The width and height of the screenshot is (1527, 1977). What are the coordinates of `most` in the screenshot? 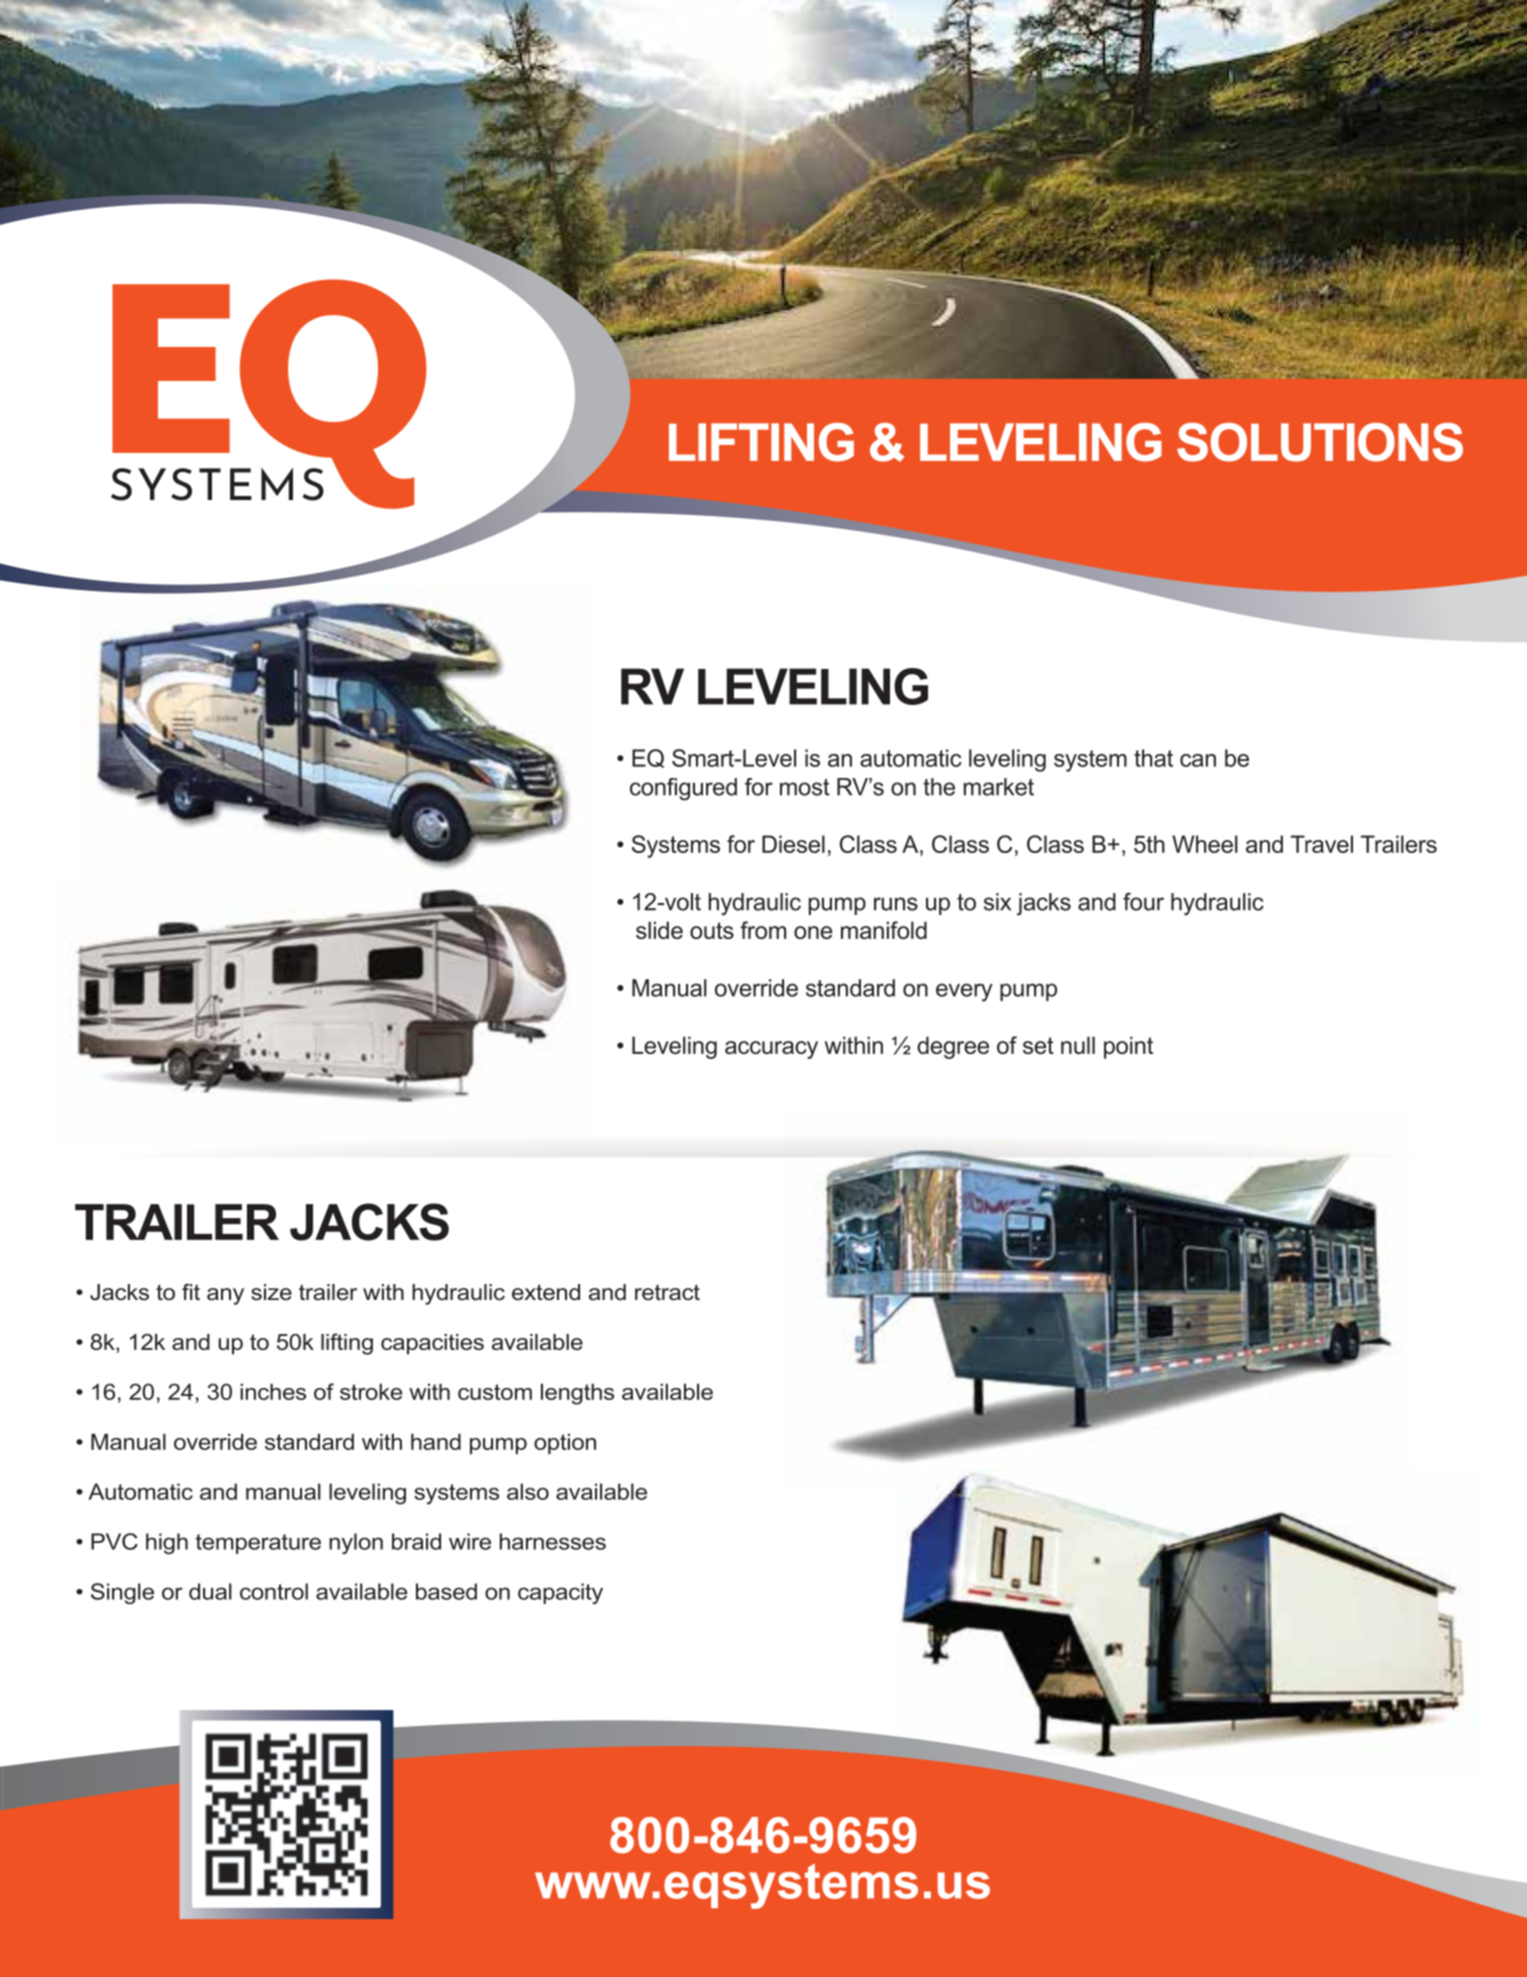 It's located at (805, 787).
